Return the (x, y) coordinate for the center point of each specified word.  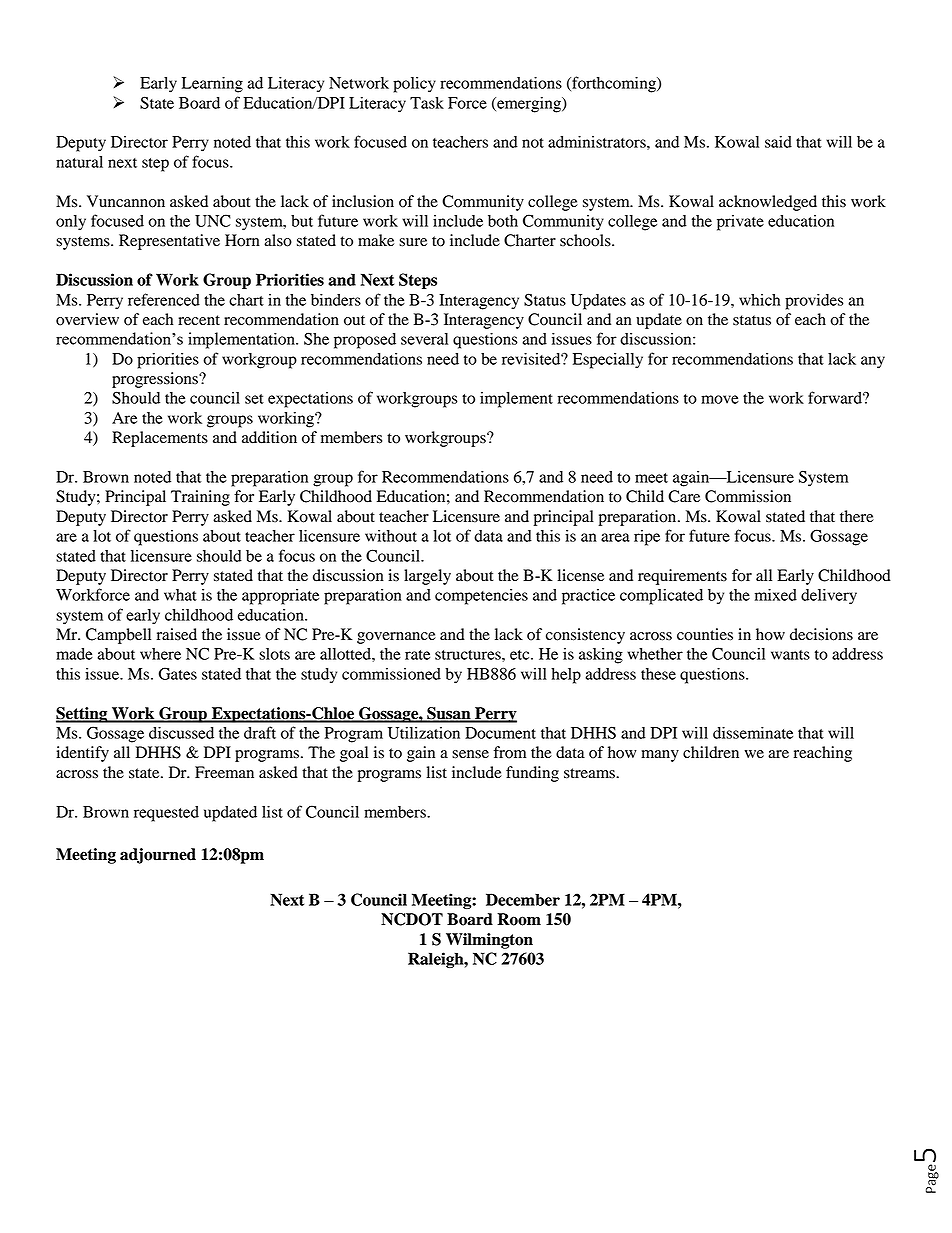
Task (427, 103)
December (523, 899)
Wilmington (489, 941)
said (778, 142)
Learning (212, 85)
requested (166, 814)
